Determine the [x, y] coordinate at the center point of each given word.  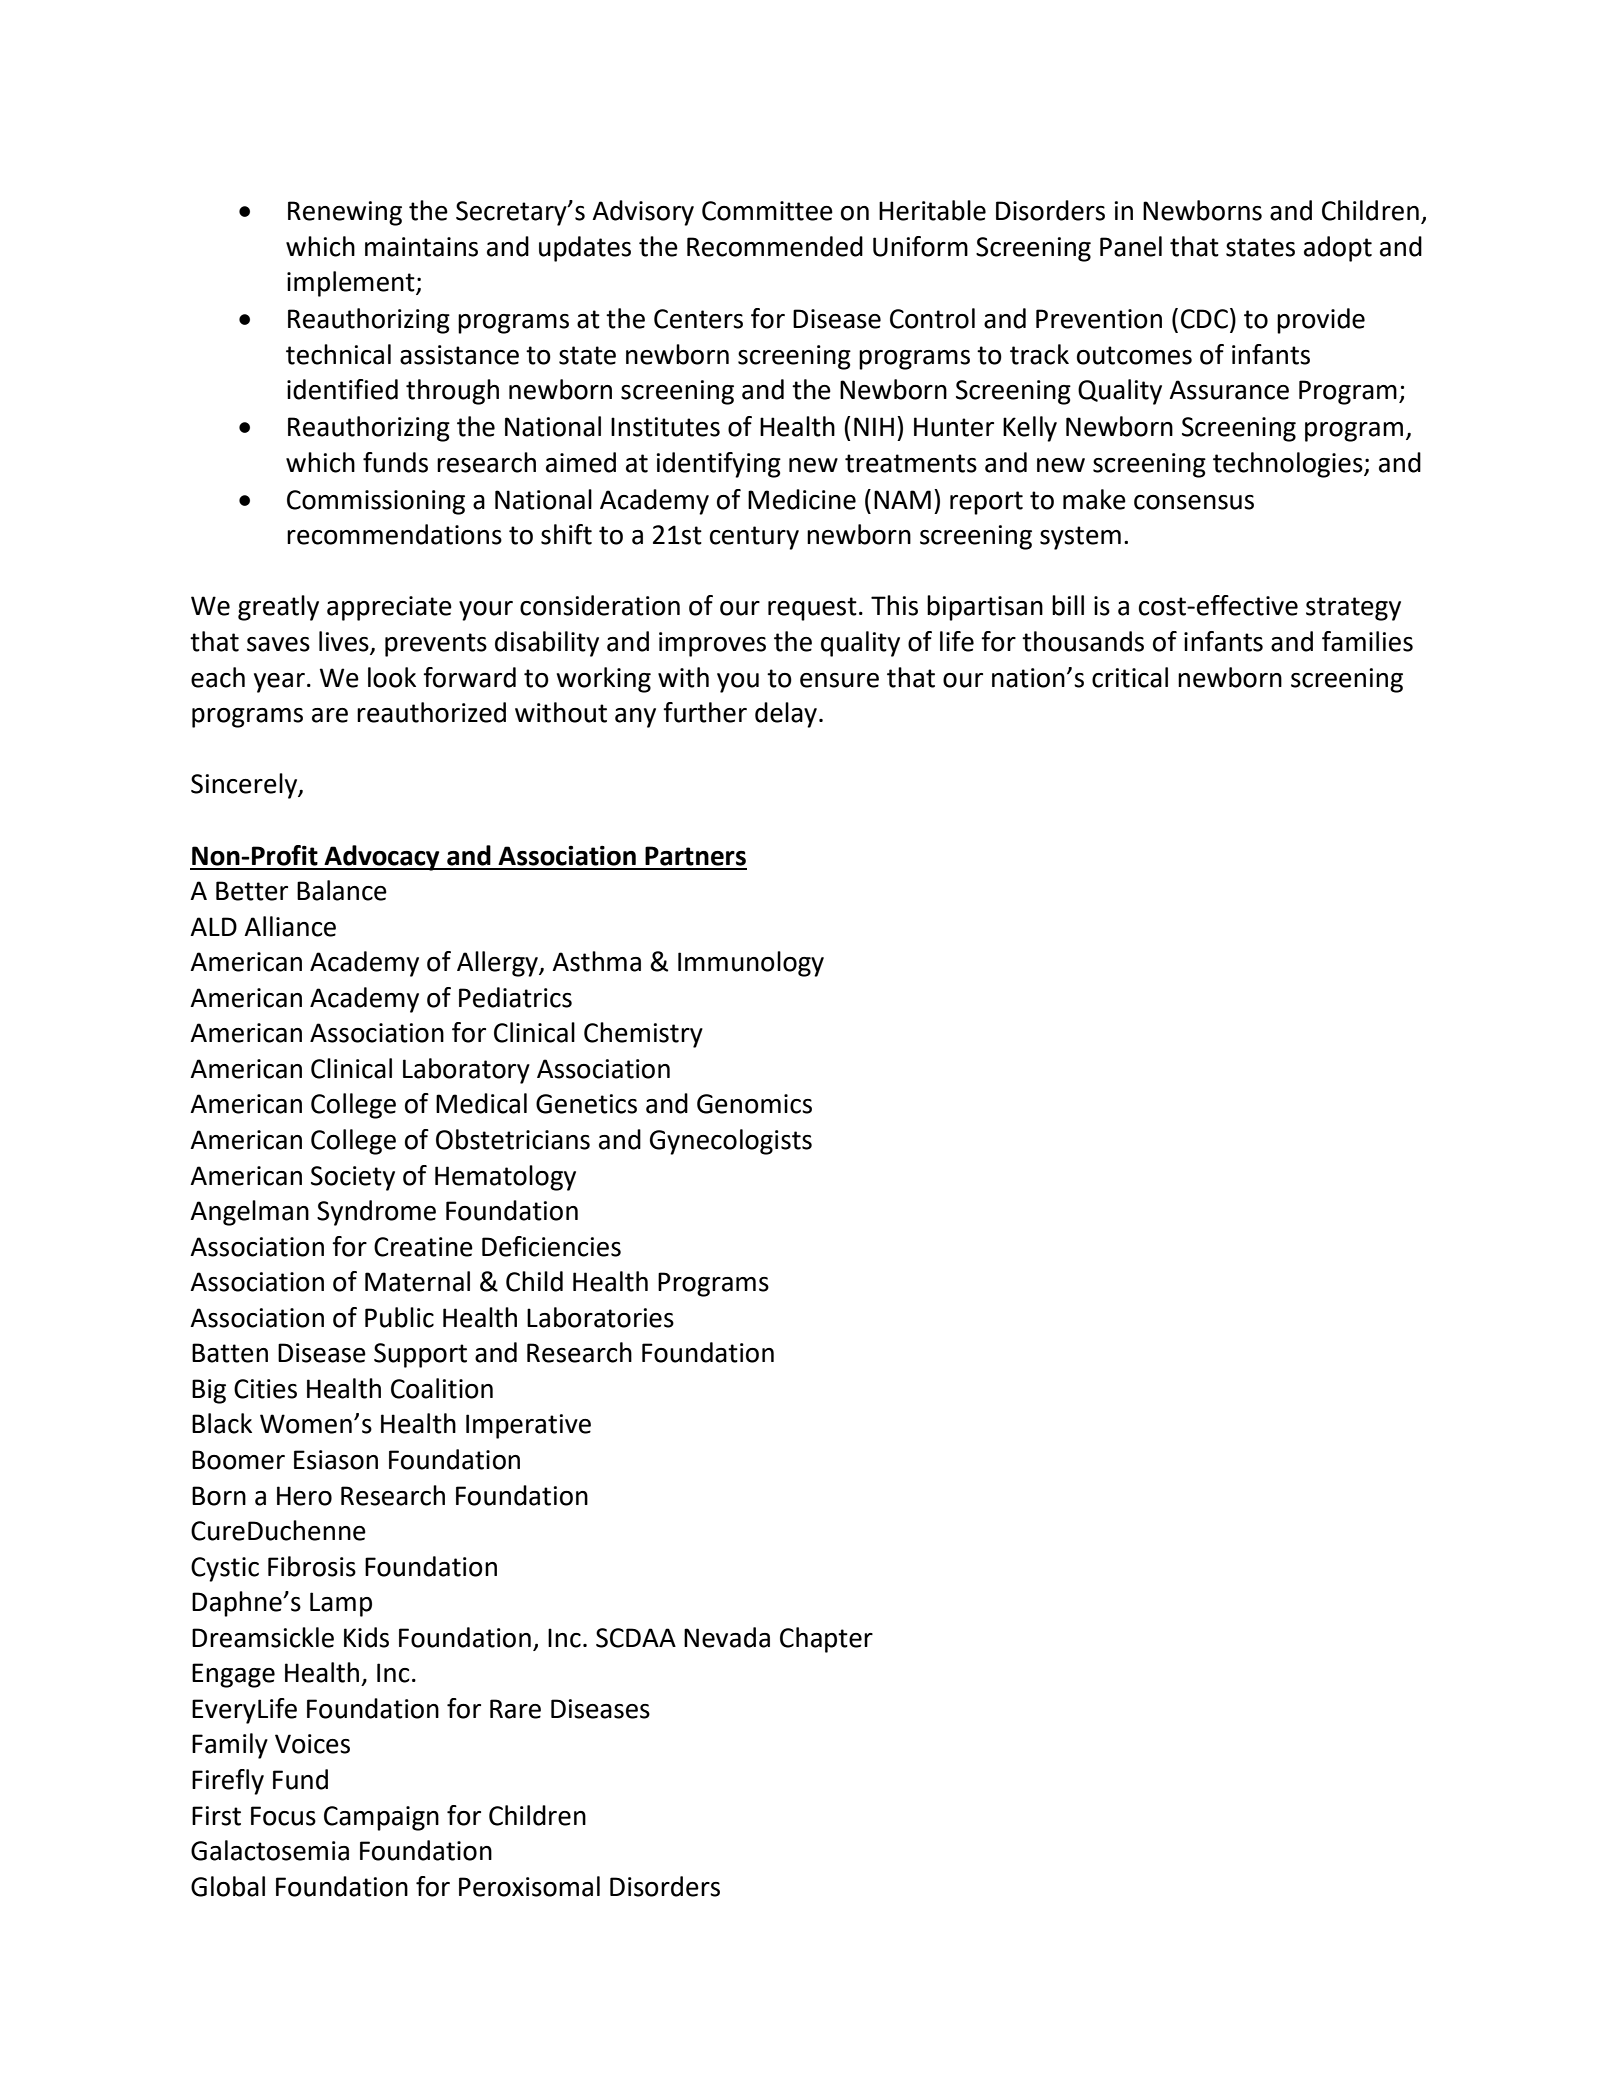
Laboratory [466, 1071]
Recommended [775, 246]
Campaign [381, 1818]
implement [352, 284]
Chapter [826, 1640]
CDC [1204, 319]
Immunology [751, 964]
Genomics [754, 1104]
